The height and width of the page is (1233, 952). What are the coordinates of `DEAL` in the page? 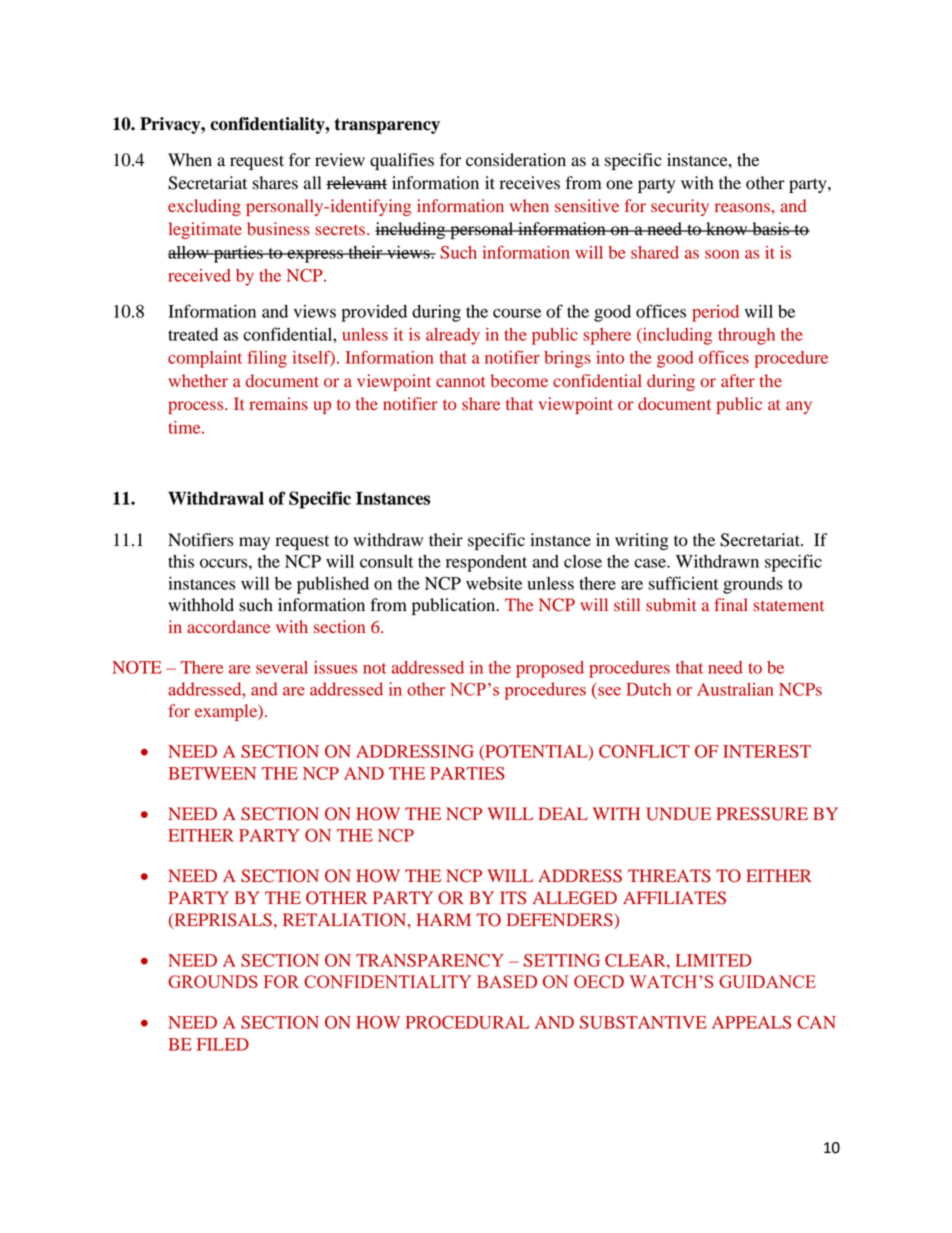 It's located at (563, 813).
